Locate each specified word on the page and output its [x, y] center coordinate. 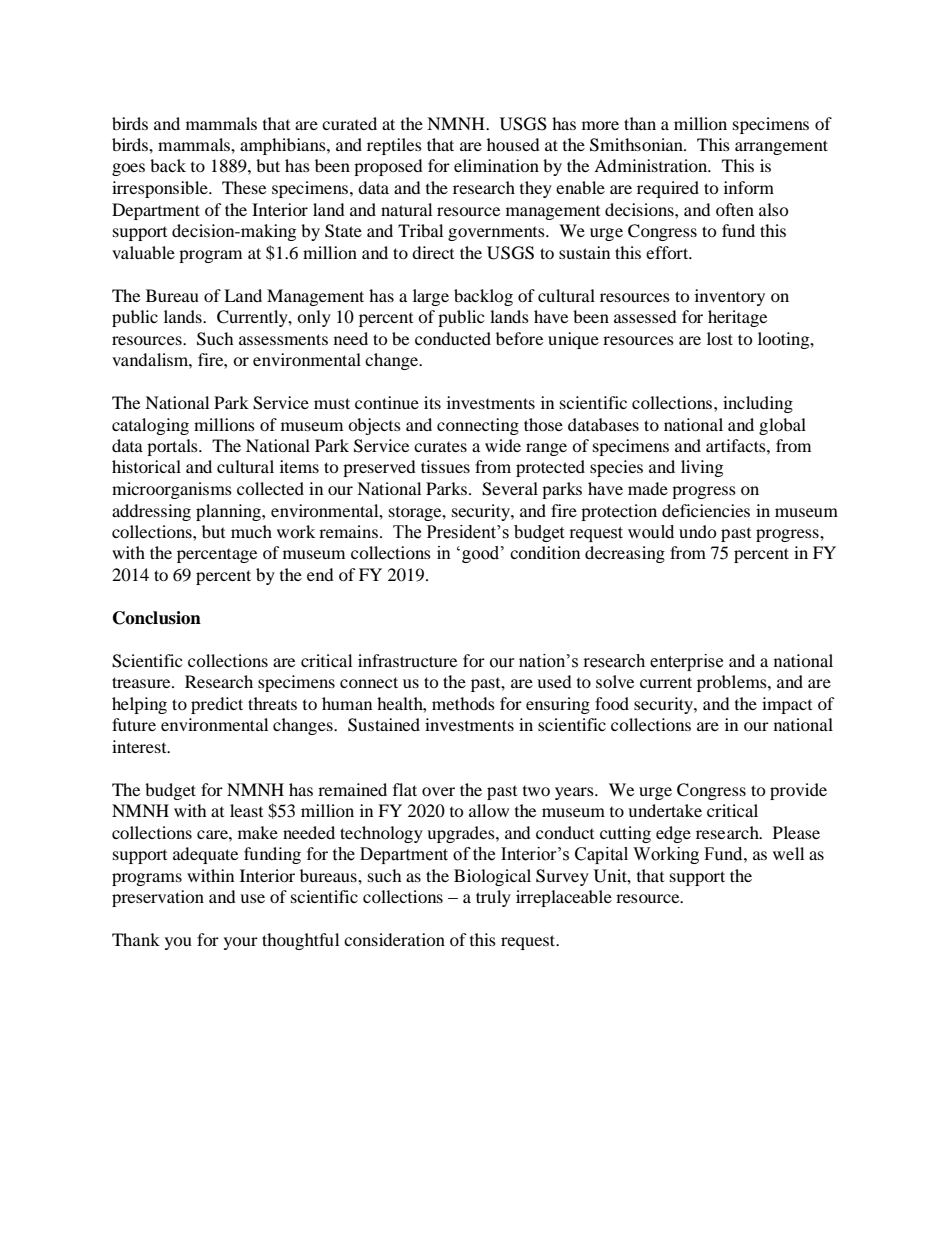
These [244, 187]
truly [493, 898]
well [788, 853]
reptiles [394, 146]
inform [749, 187]
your [241, 943]
